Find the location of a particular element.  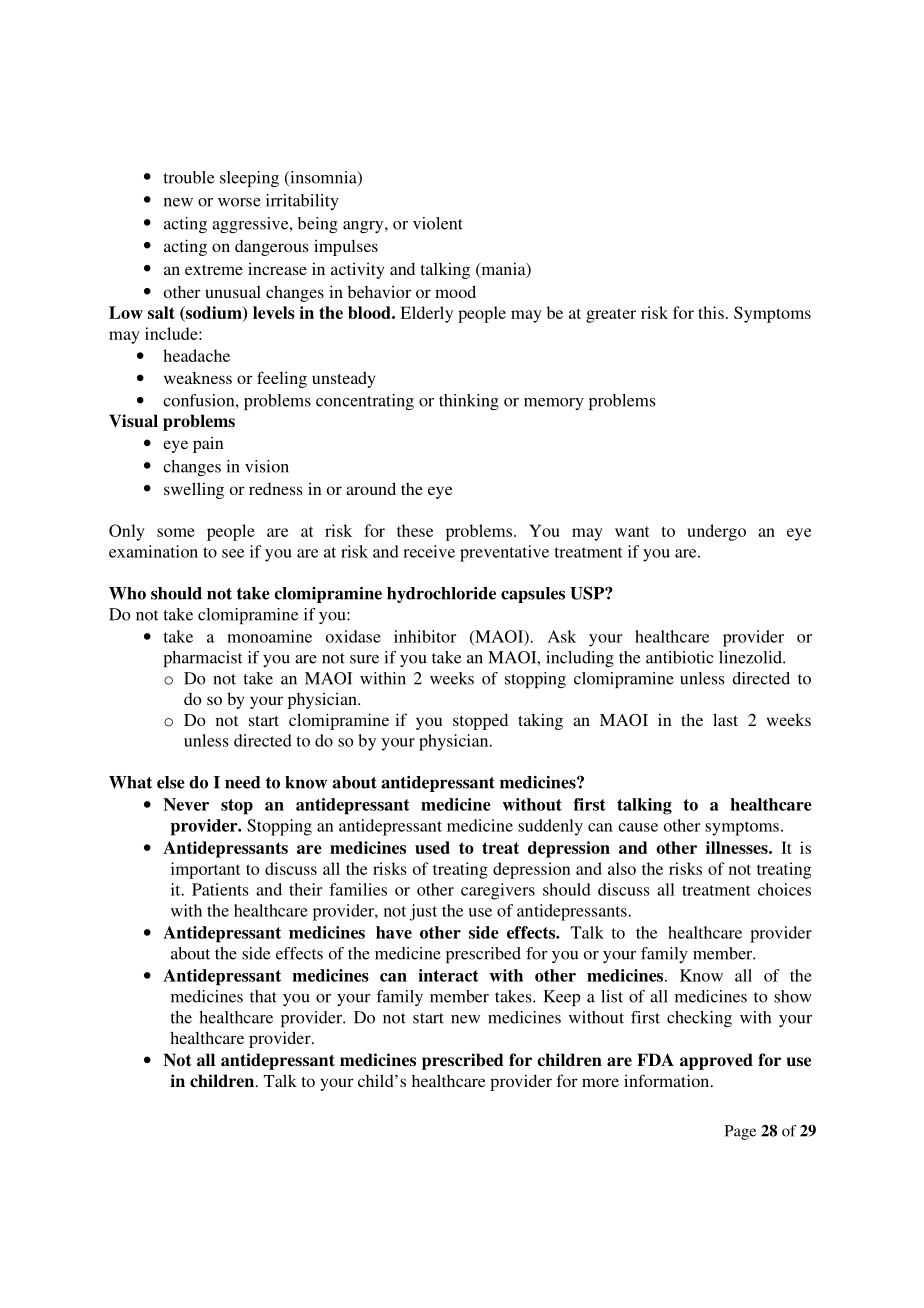

Page is located at coordinates (740, 1132).
